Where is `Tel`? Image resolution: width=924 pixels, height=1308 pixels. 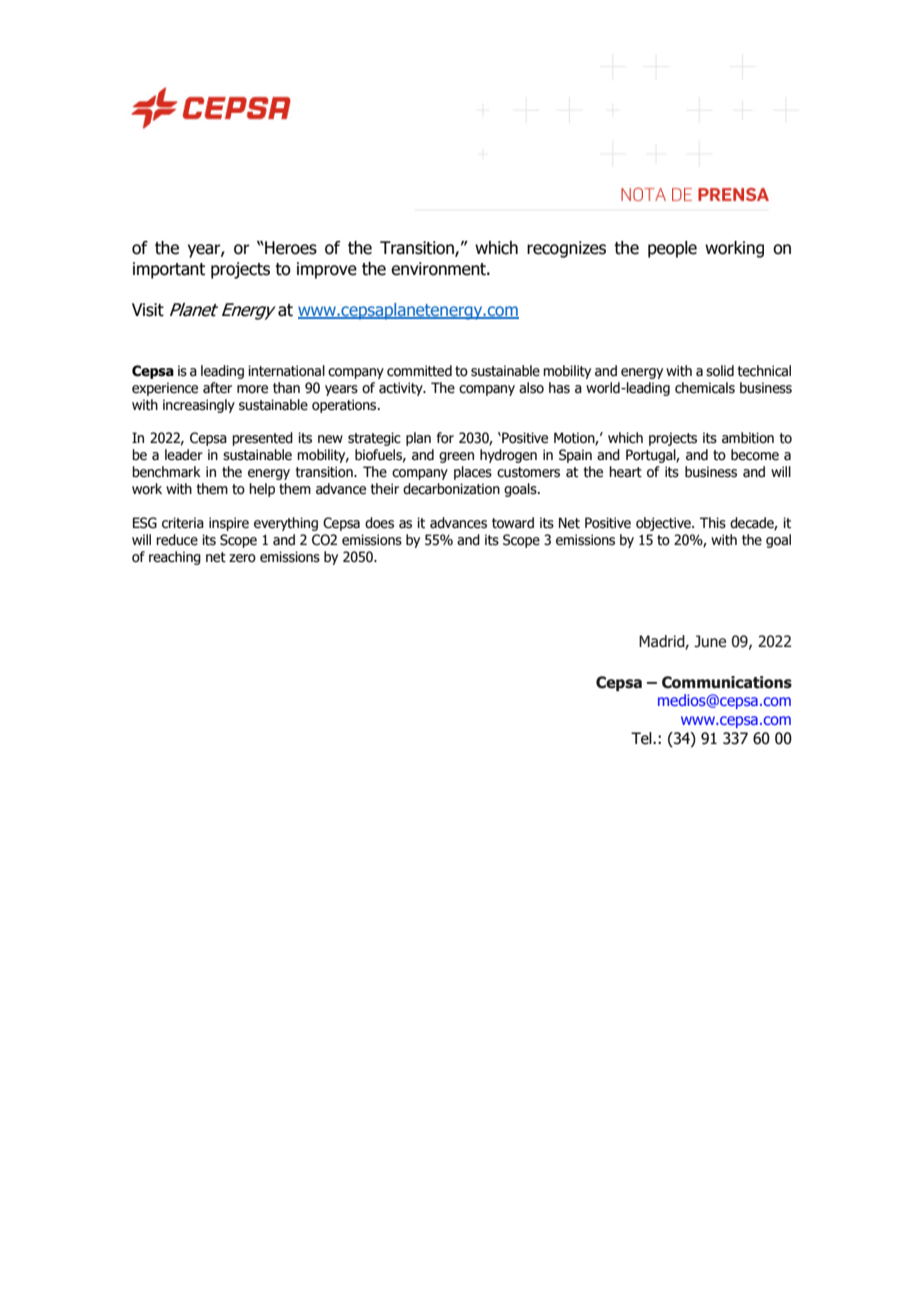
Tel is located at coordinates (642, 738).
